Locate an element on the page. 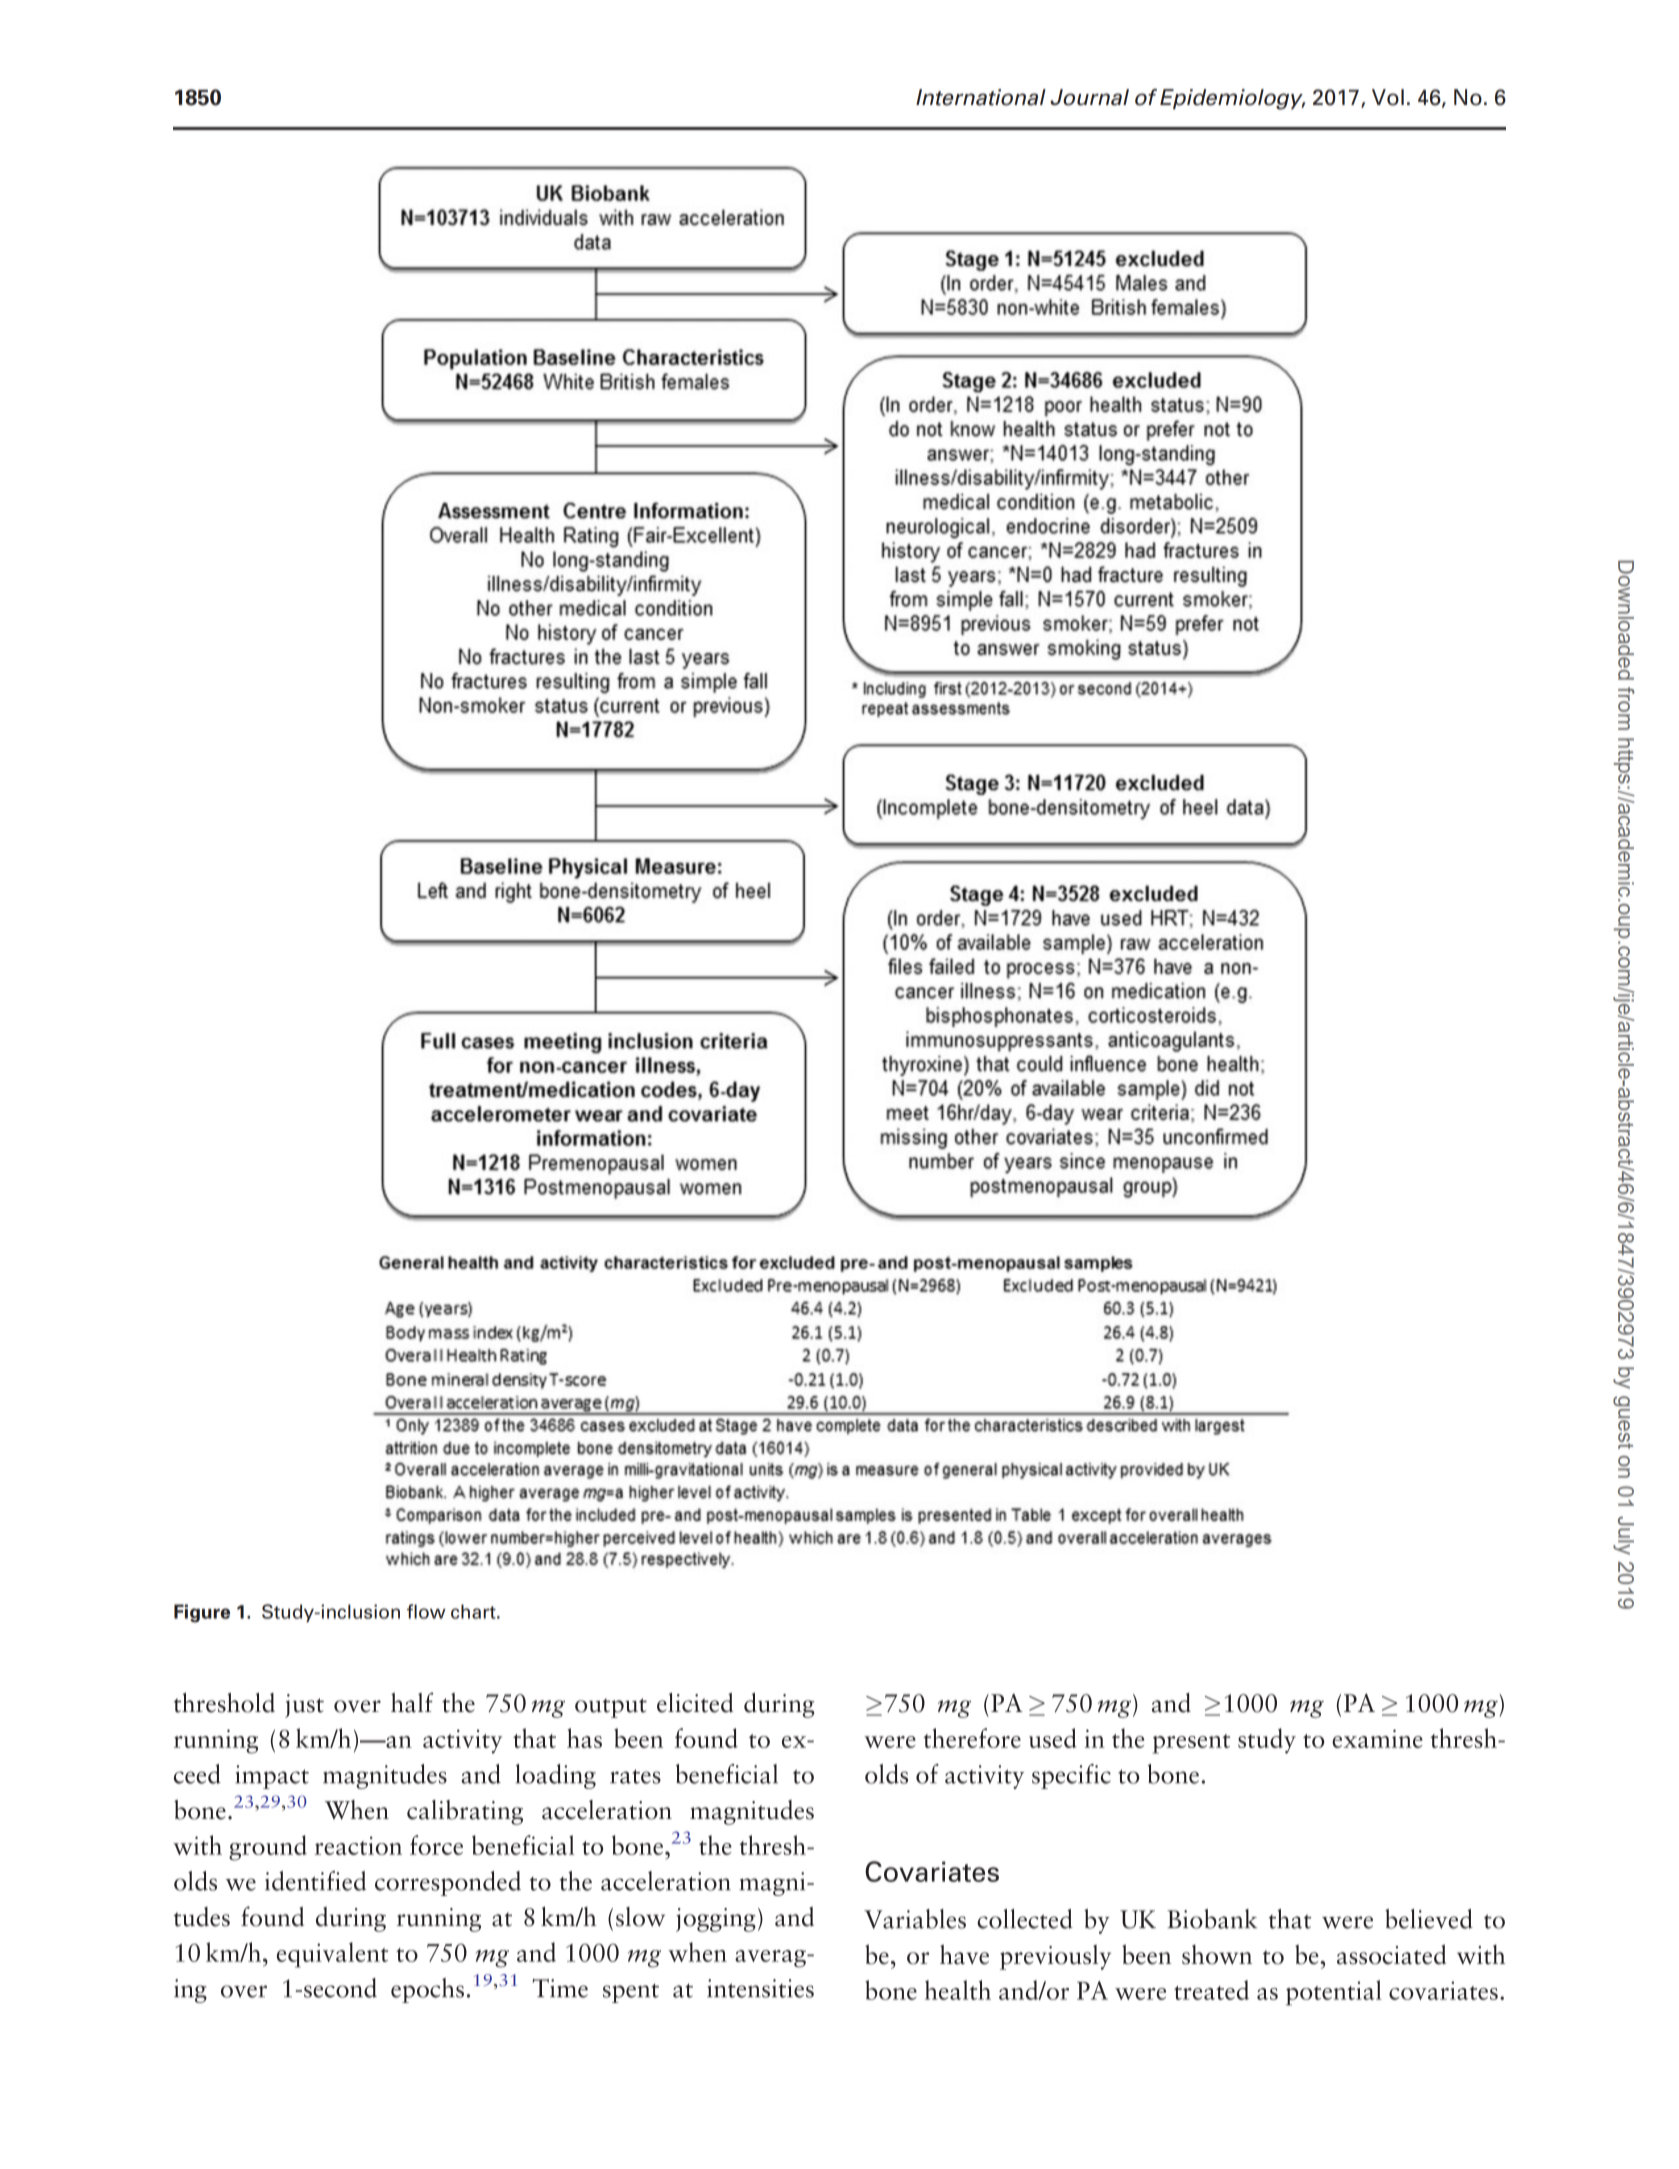  elicited is located at coordinates (695, 1703).
